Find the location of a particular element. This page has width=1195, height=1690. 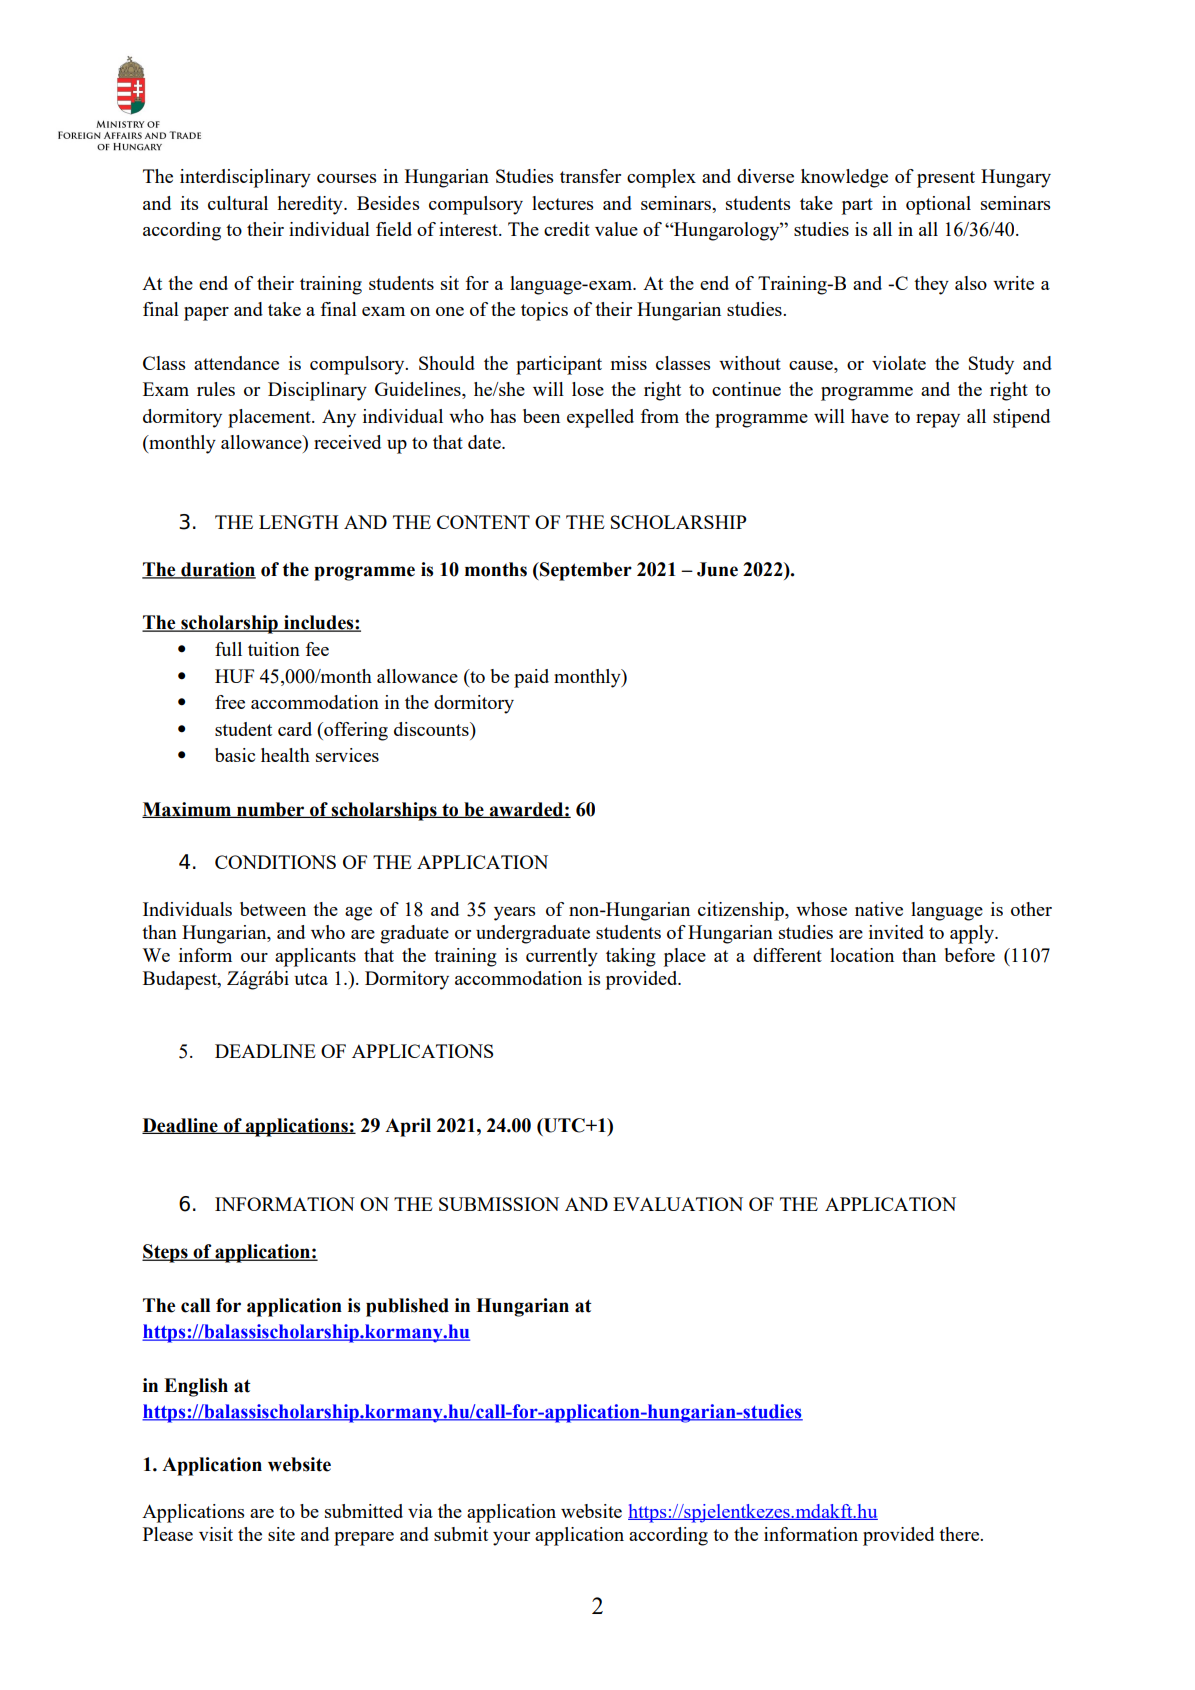

years is located at coordinates (515, 914).
